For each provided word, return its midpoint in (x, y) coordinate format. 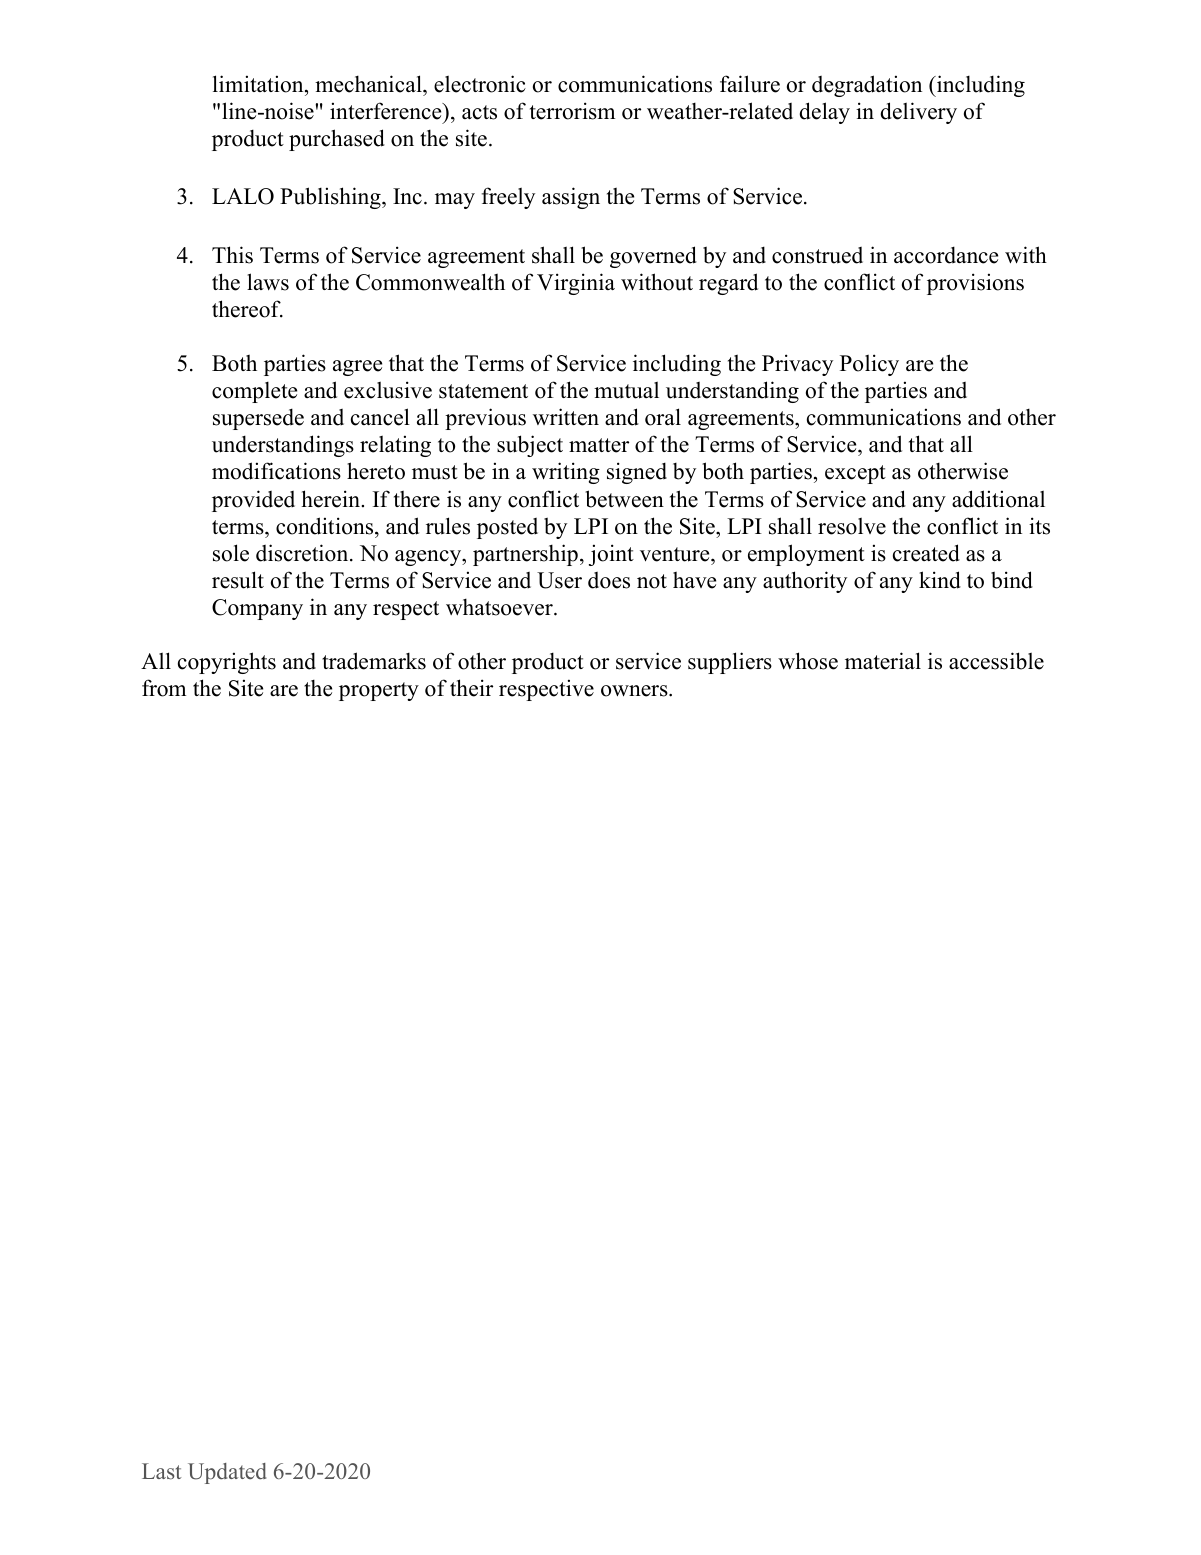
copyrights (227, 663)
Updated (227, 1473)
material (883, 661)
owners (635, 691)
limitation (259, 84)
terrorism (572, 111)
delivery (918, 113)
